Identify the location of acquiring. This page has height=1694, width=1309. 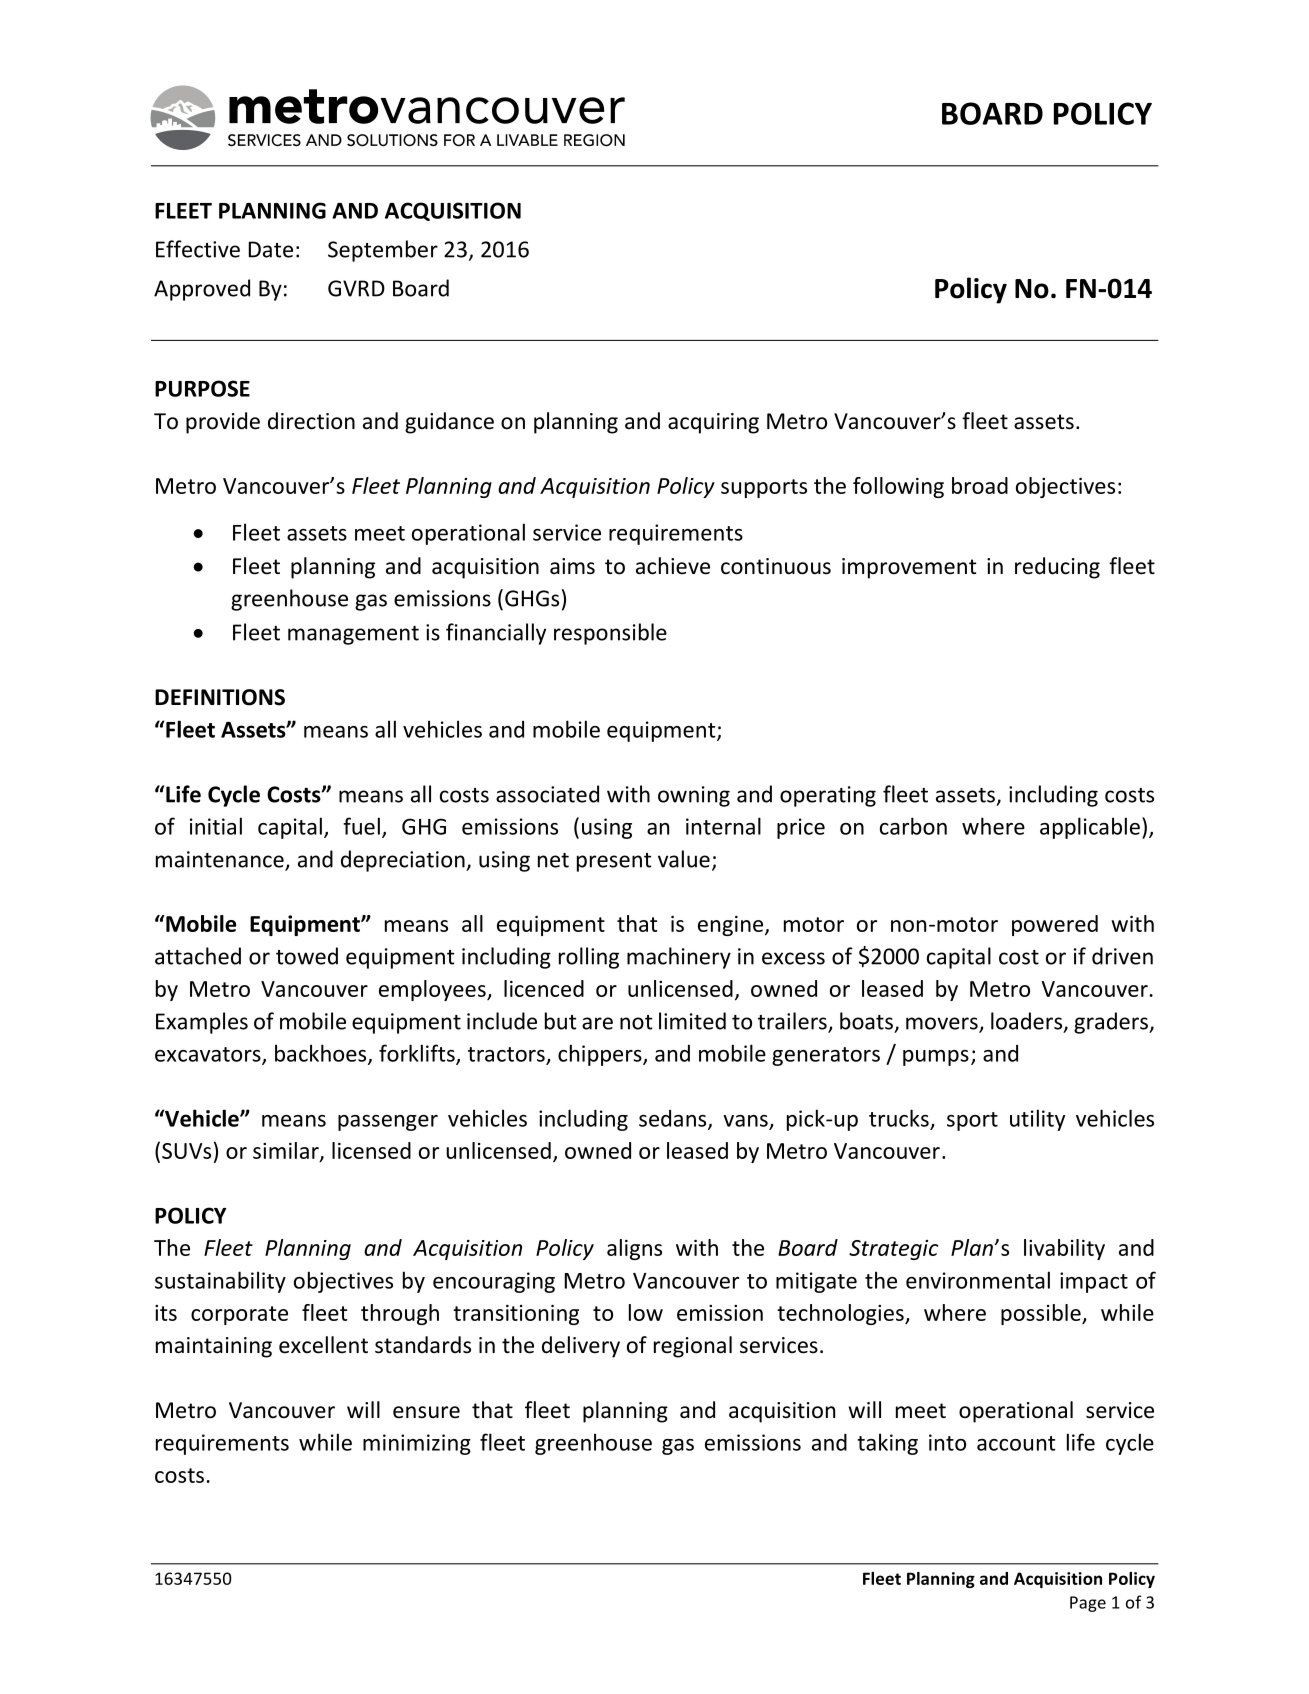
(713, 423).
